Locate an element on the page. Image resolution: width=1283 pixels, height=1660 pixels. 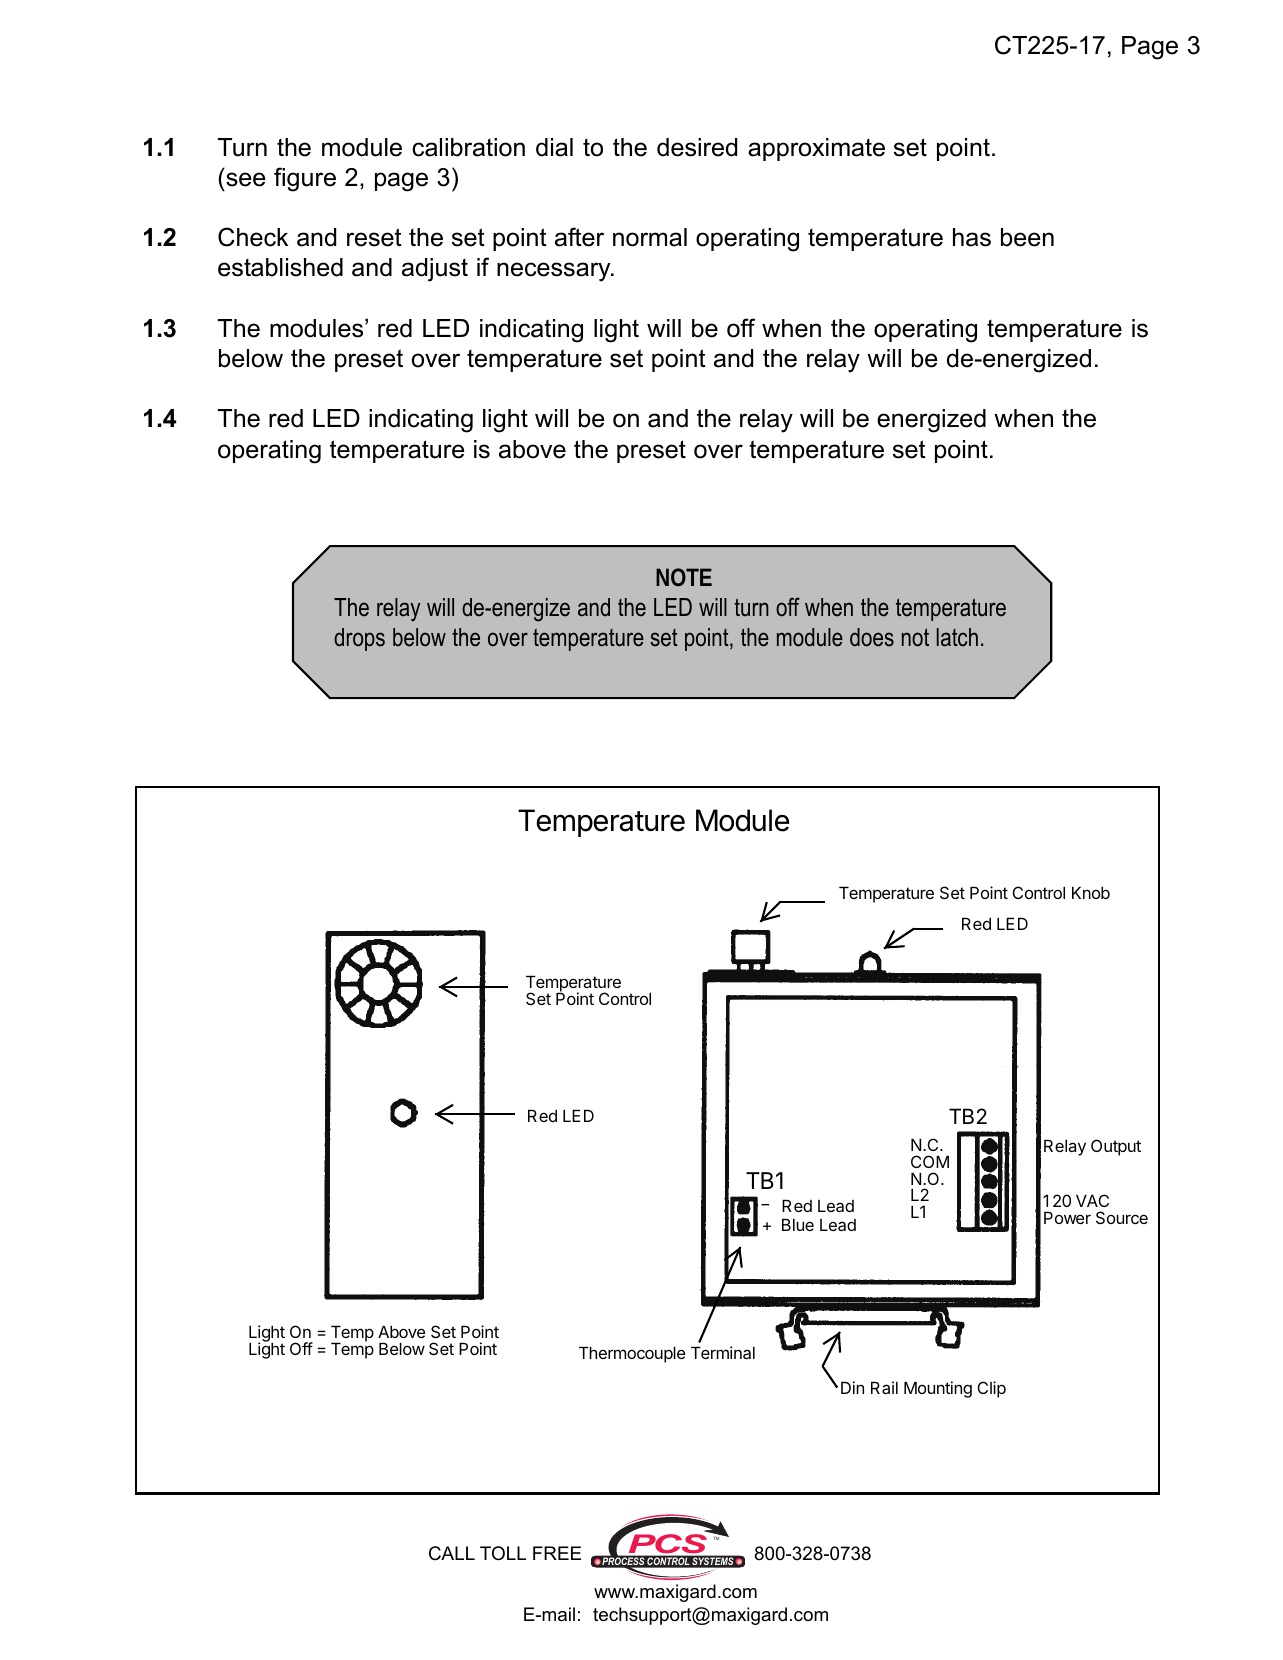
figure is located at coordinates (305, 179).
